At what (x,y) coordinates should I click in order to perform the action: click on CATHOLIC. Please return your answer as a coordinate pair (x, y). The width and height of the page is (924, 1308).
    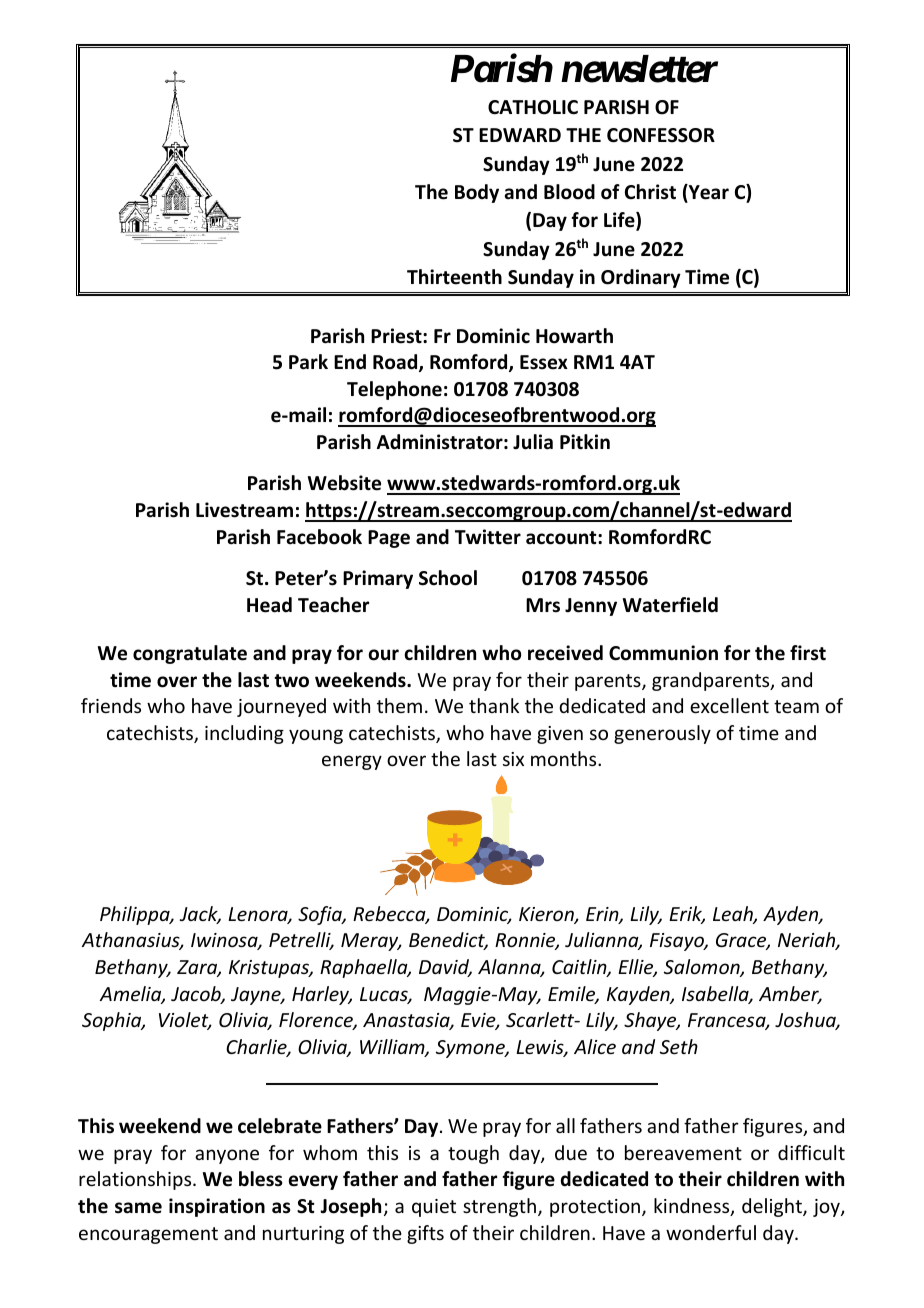
    Looking at the image, I should click on (533, 107).
